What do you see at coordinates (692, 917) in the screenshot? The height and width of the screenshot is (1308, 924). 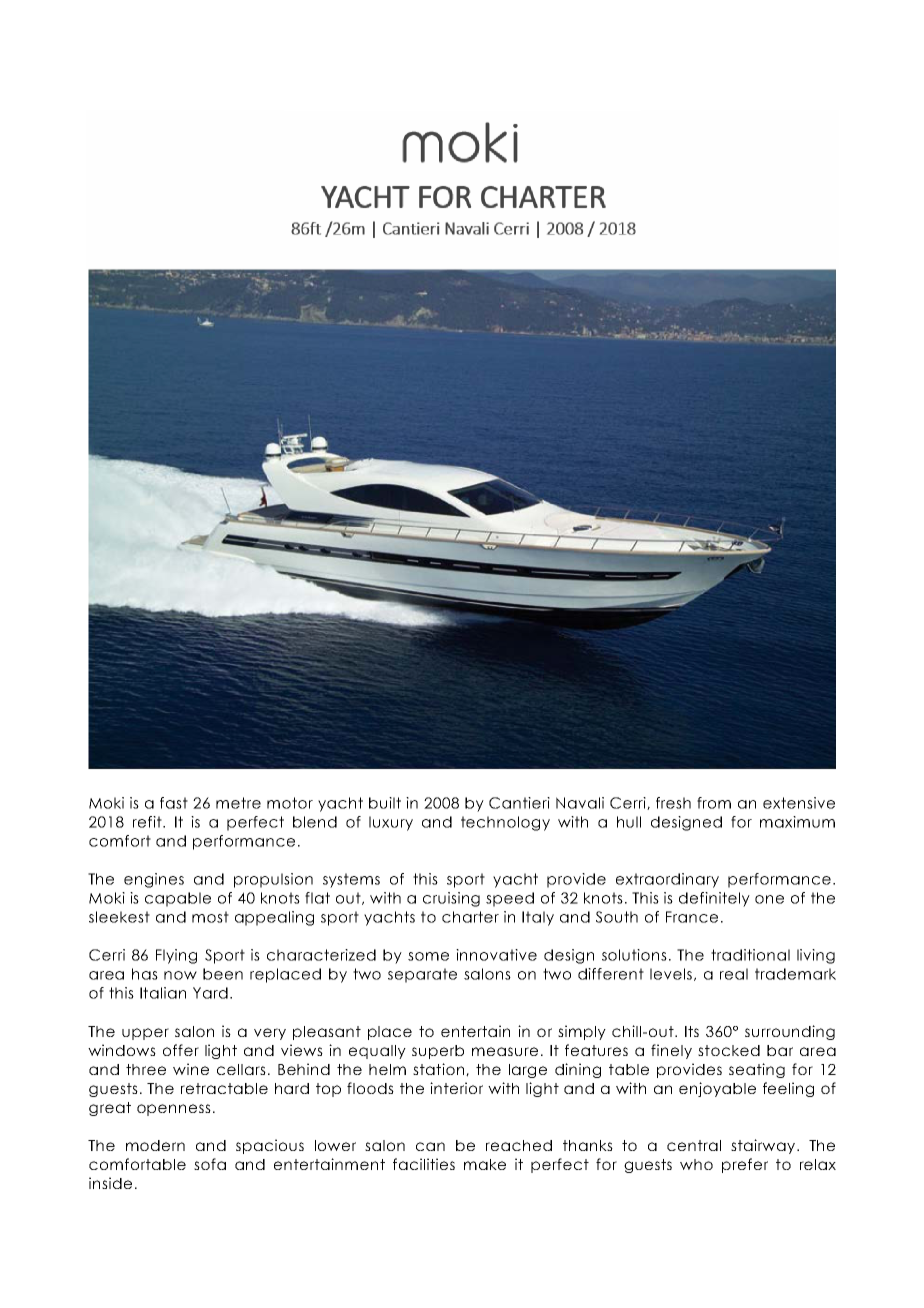 I see `France` at bounding box center [692, 917].
